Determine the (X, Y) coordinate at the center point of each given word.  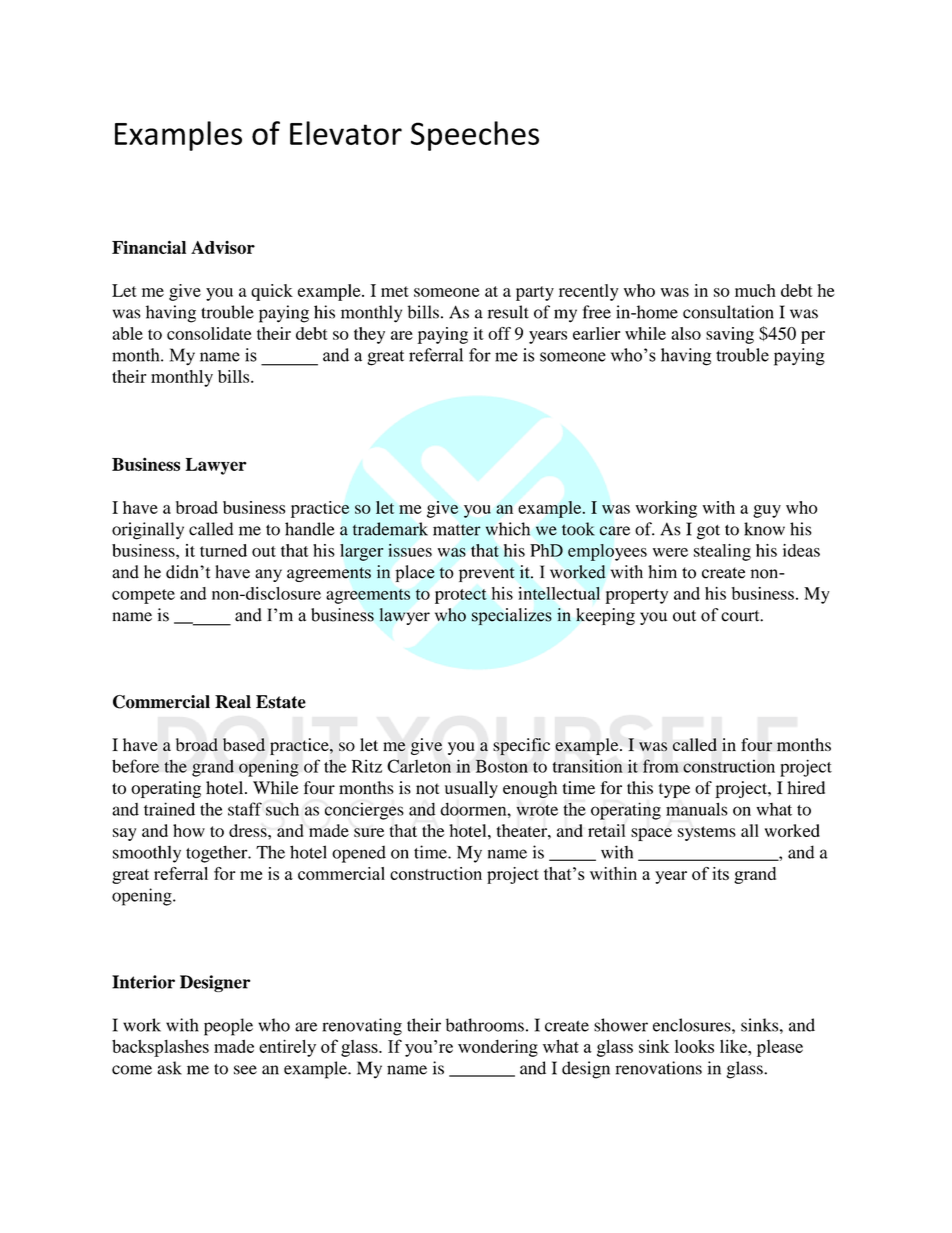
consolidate (209, 333)
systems (707, 833)
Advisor (223, 247)
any (268, 575)
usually (471, 789)
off (499, 333)
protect (461, 596)
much (755, 290)
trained (169, 809)
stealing (722, 552)
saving (730, 335)
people (228, 1027)
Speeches (475, 136)
